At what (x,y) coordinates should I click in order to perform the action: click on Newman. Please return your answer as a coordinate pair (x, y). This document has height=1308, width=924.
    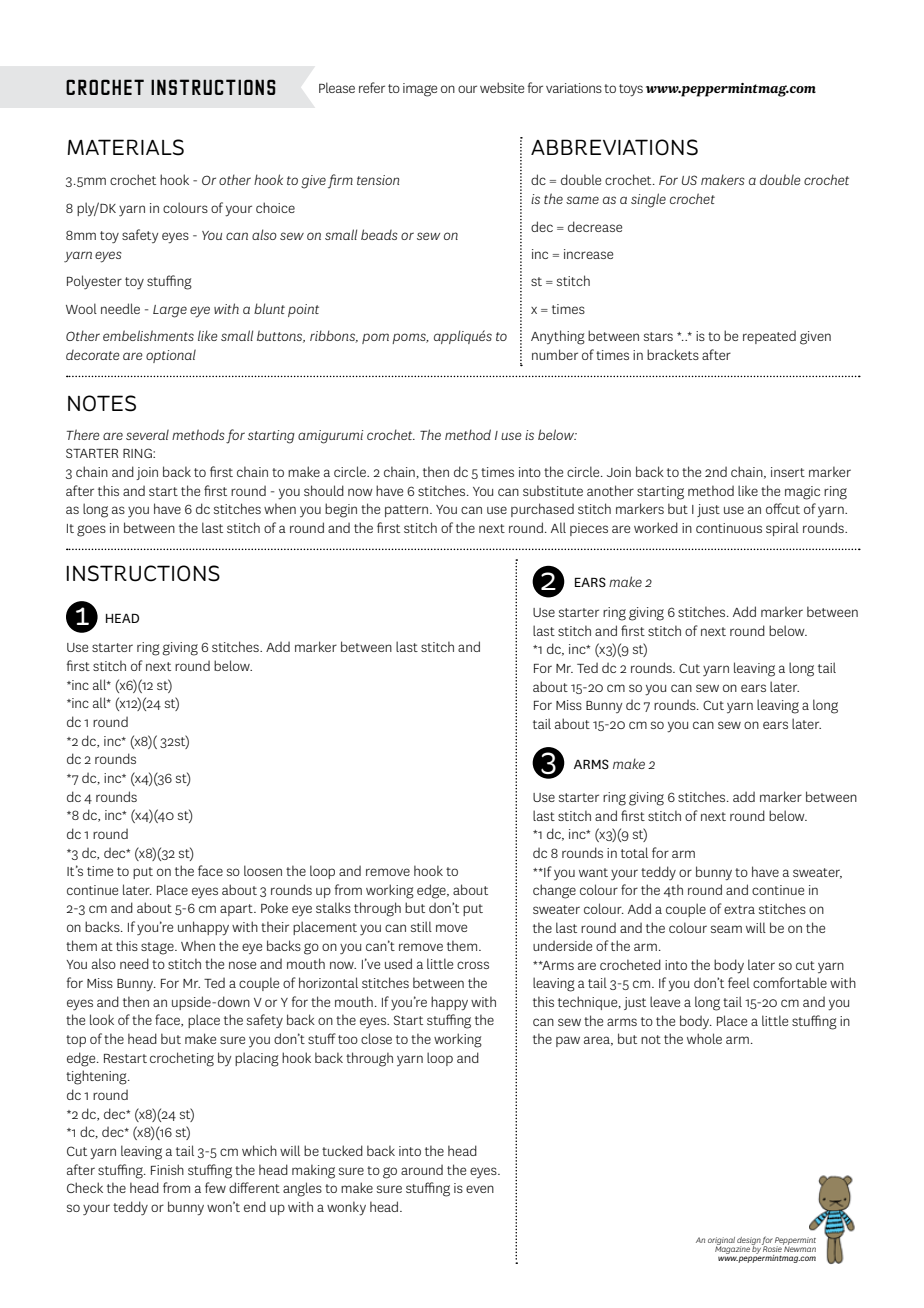
    Looking at the image, I should click on (799, 1248).
